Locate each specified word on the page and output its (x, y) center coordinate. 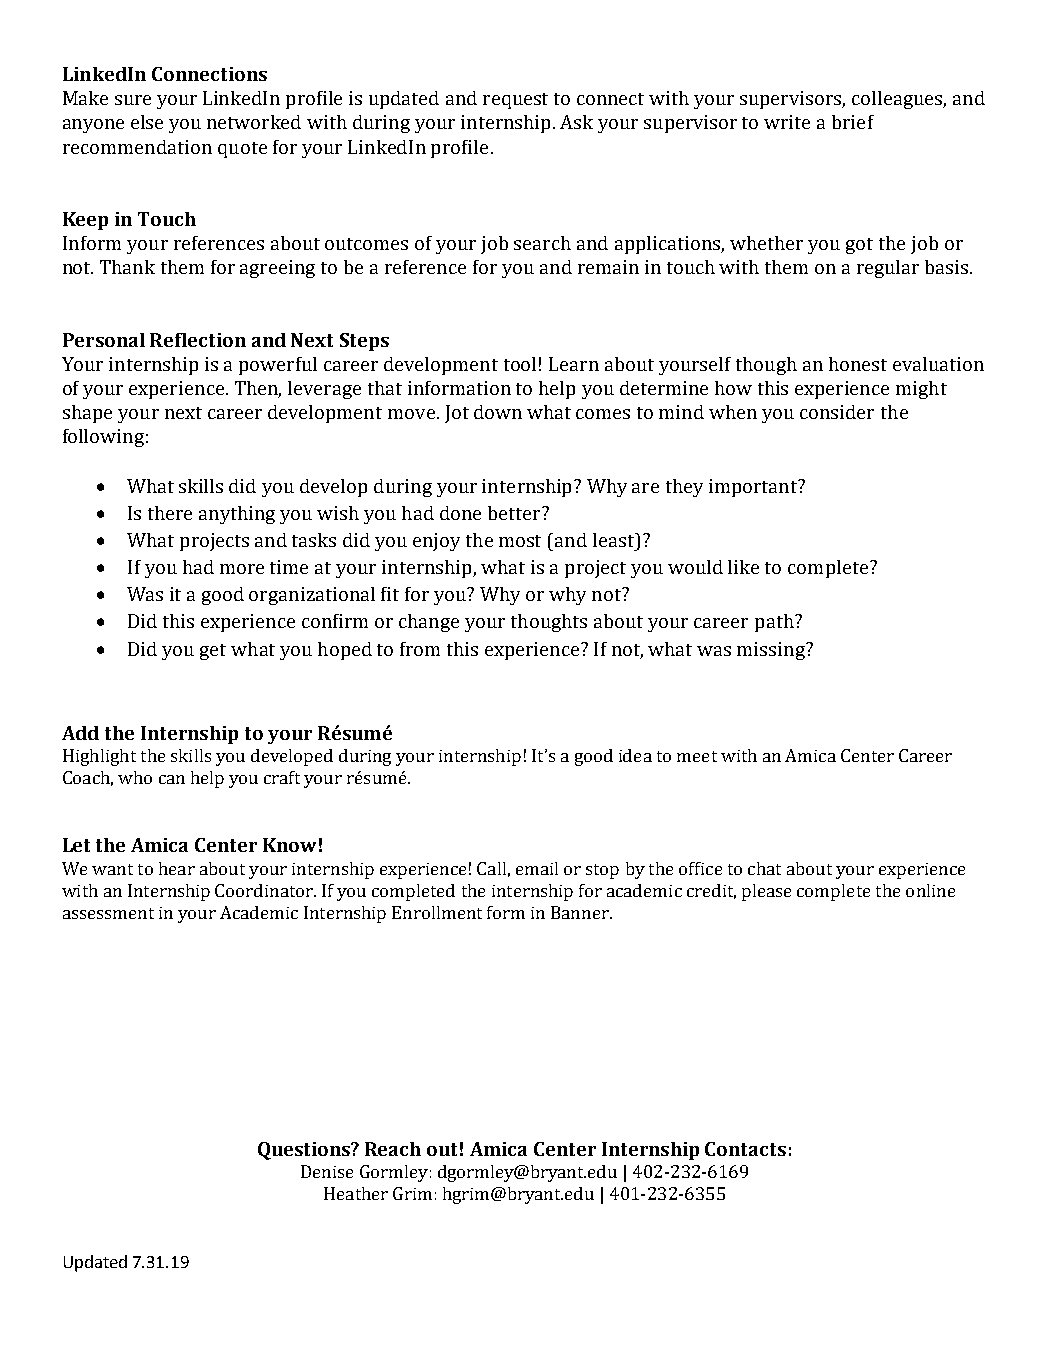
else (147, 122)
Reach (393, 1149)
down (498, 412)
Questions (305, 1151)
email (537, 868)
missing (772, 651)
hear (177, 868)
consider (837, 412)
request (515, 101)
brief (853, 122)
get (213, 652)
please (766, 892)
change (429, 623)
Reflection (198, 340)
